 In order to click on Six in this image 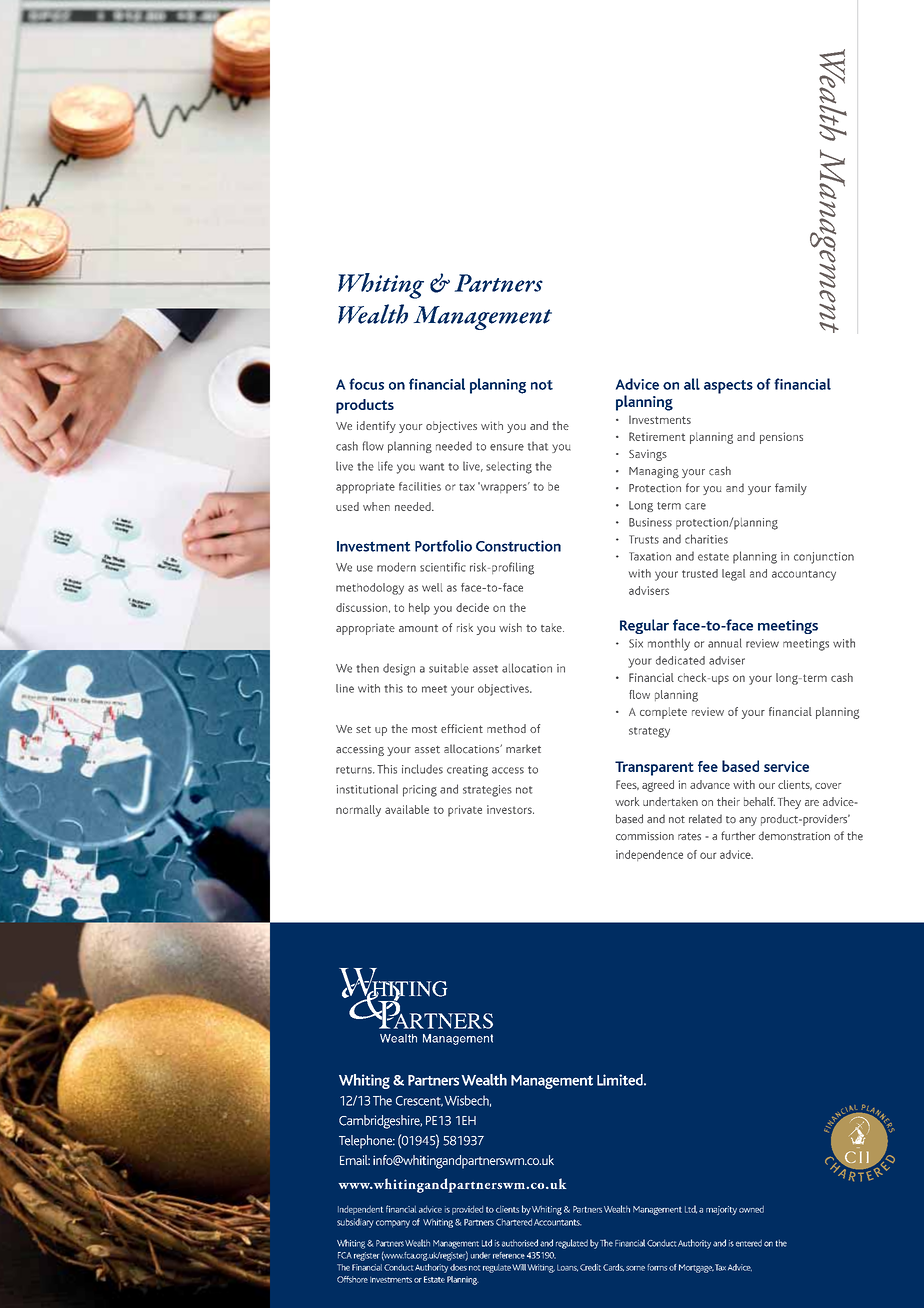, I will do `click(636, 643)`.
